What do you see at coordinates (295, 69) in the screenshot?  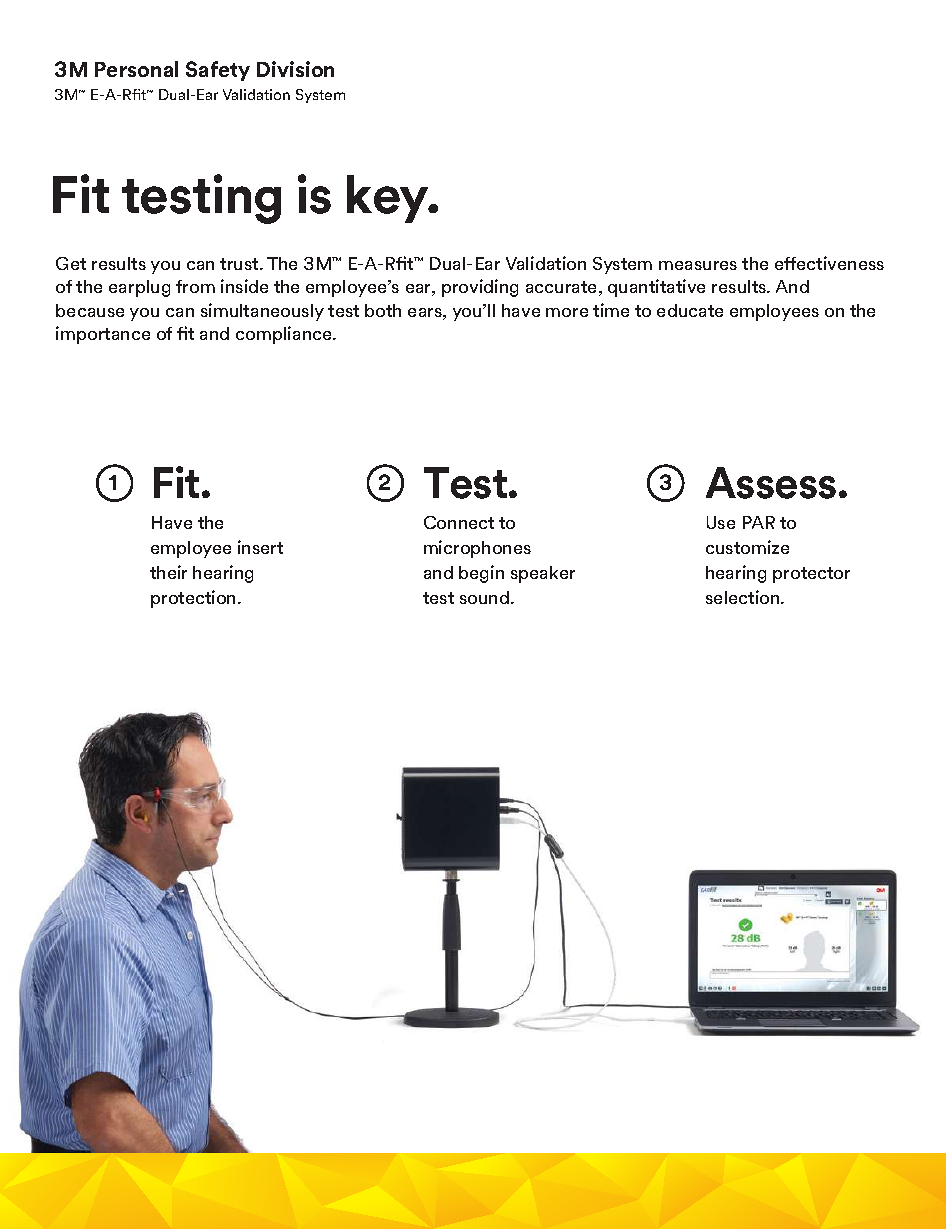 I see `Division` at bounding box center [295, 69].
